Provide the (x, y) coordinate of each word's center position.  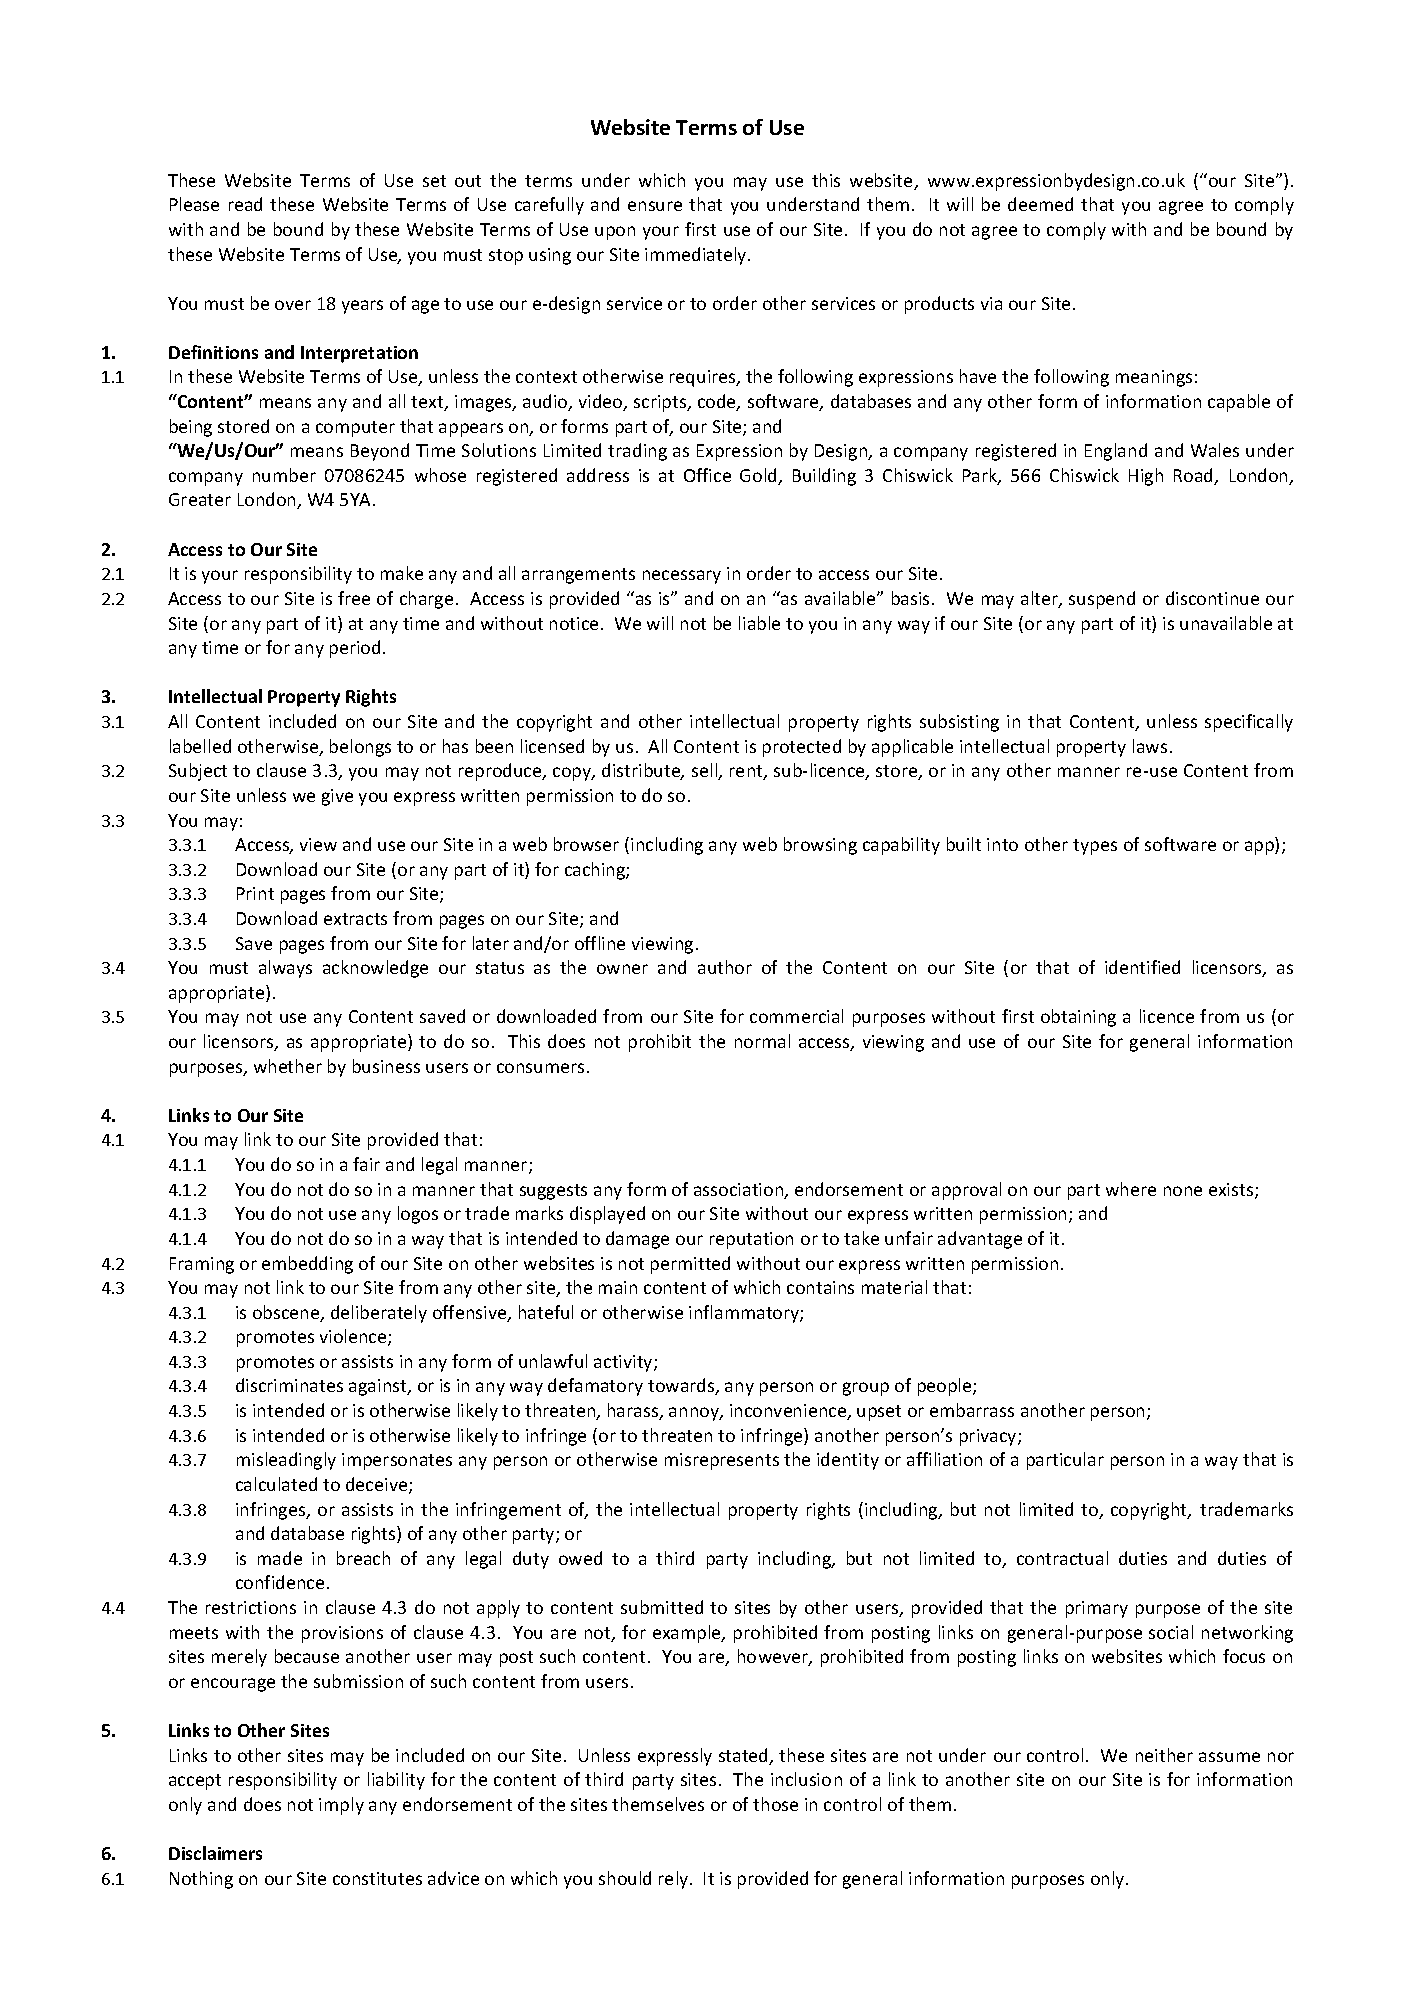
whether (288, 1066)
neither (1164, 1755)
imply (341, 1806)
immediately (697, 256)
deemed (1040, 204)
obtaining (1078, 1018)
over (293, 305)
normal (762, 1041)
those (775, 1804)
